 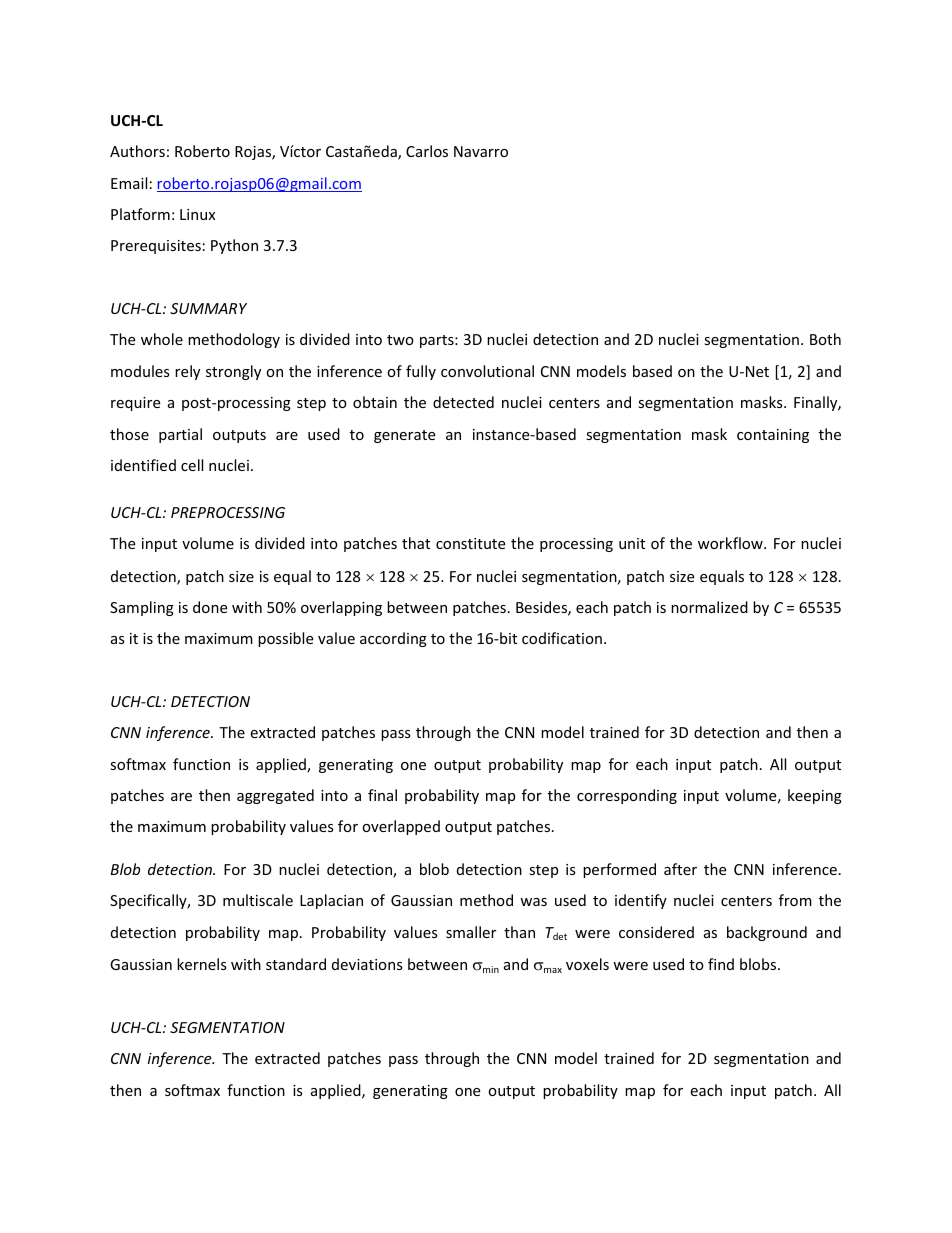 I want to click on background, so click(x=767, y=933).
